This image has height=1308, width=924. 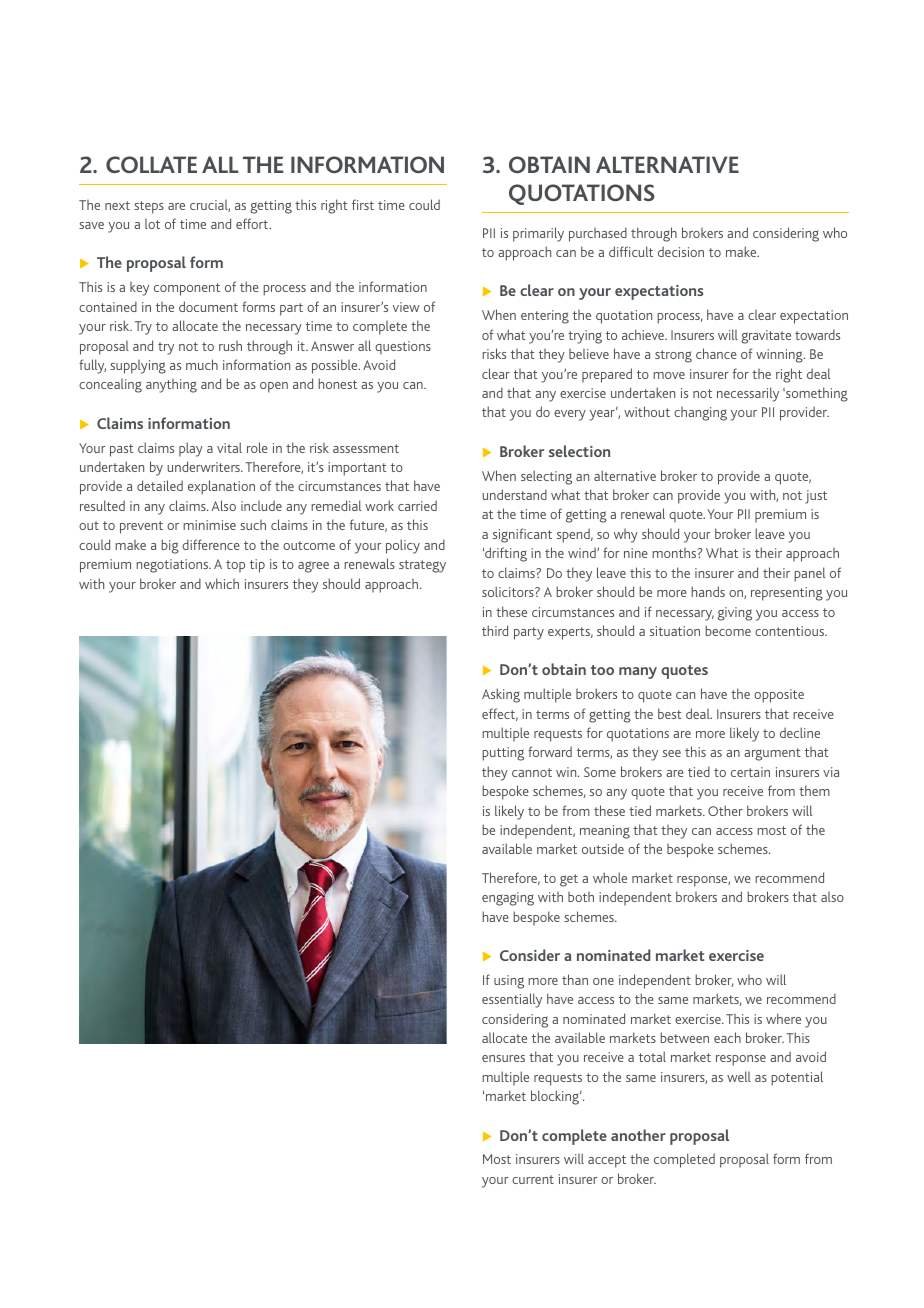 What do you see at coordinates (508, 899) in the image?
I see `engaging` at bounding box center [508, 899].
